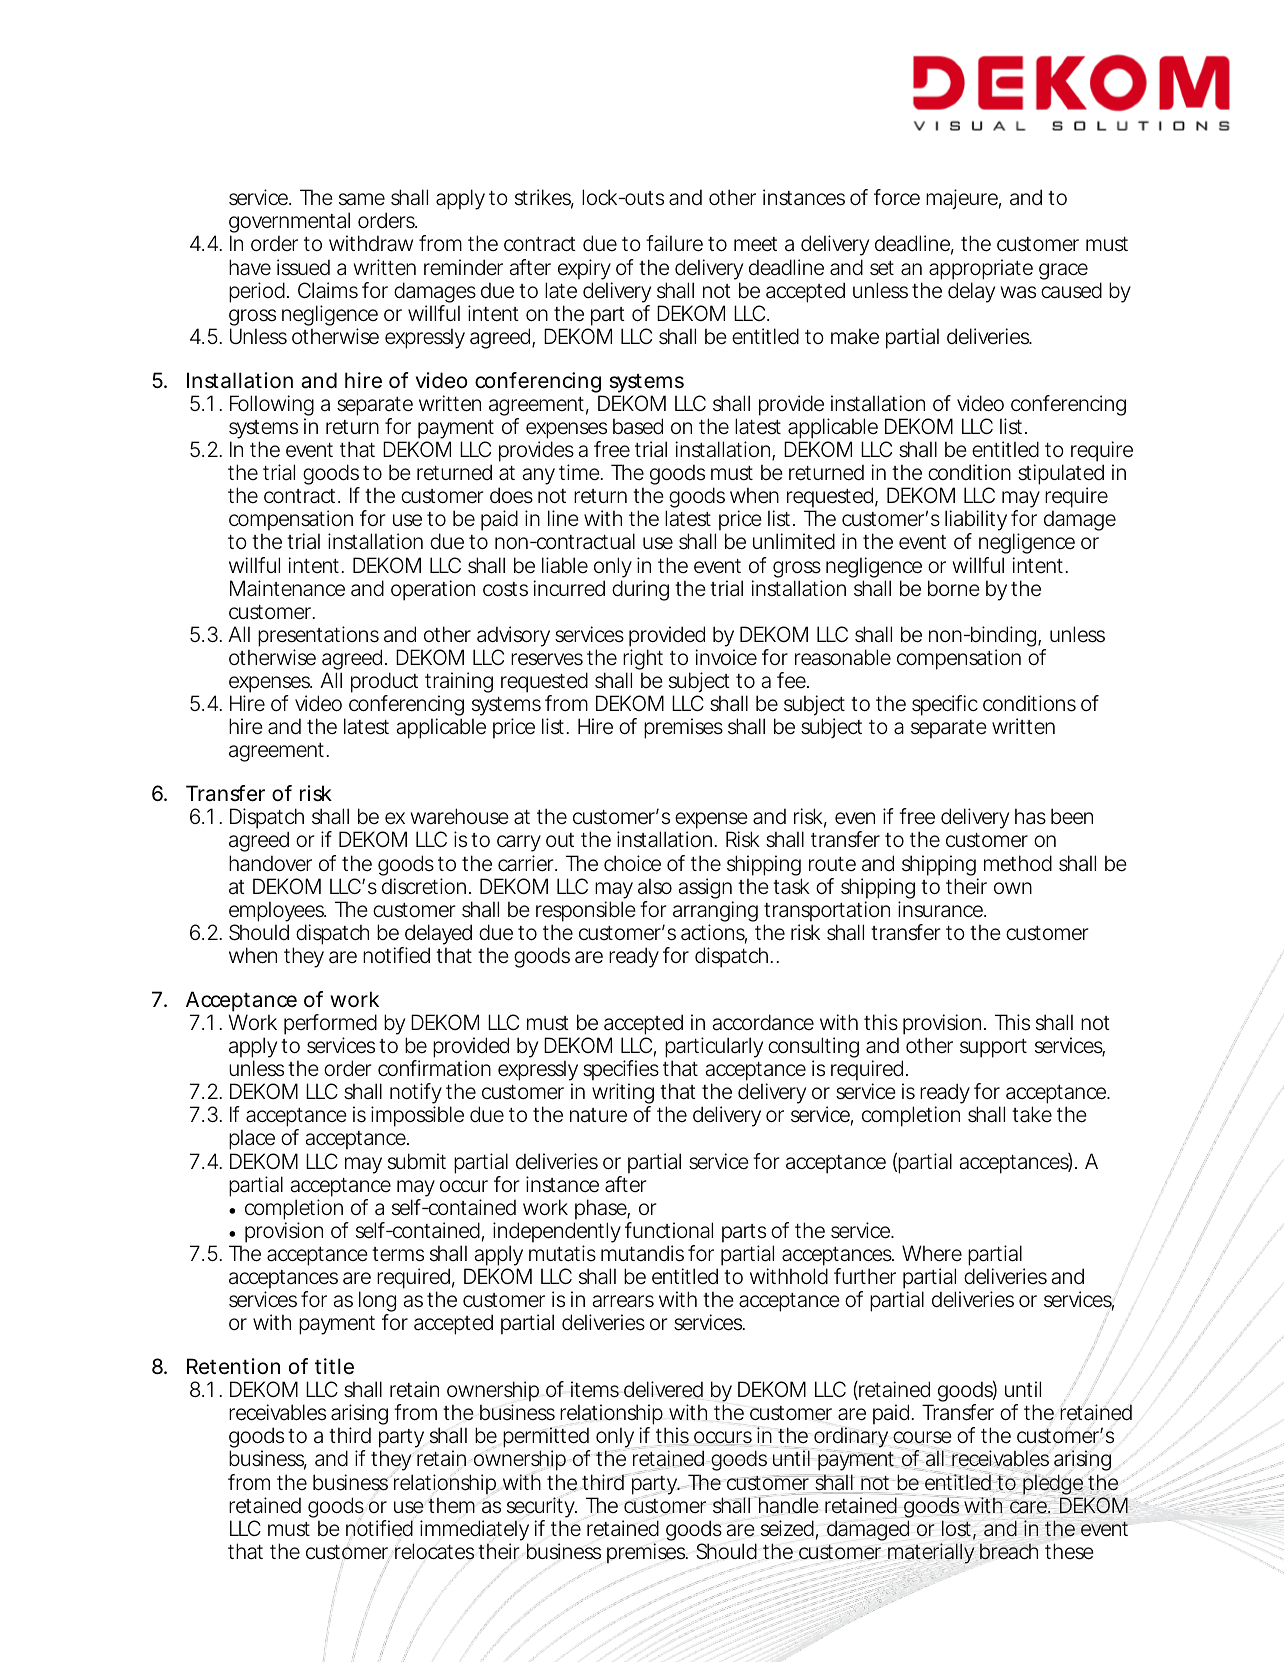 The image size is (1284, 1662). Describe the element at coordinates (981, 269) in the screenshot. I see `appropriate` at that location.
